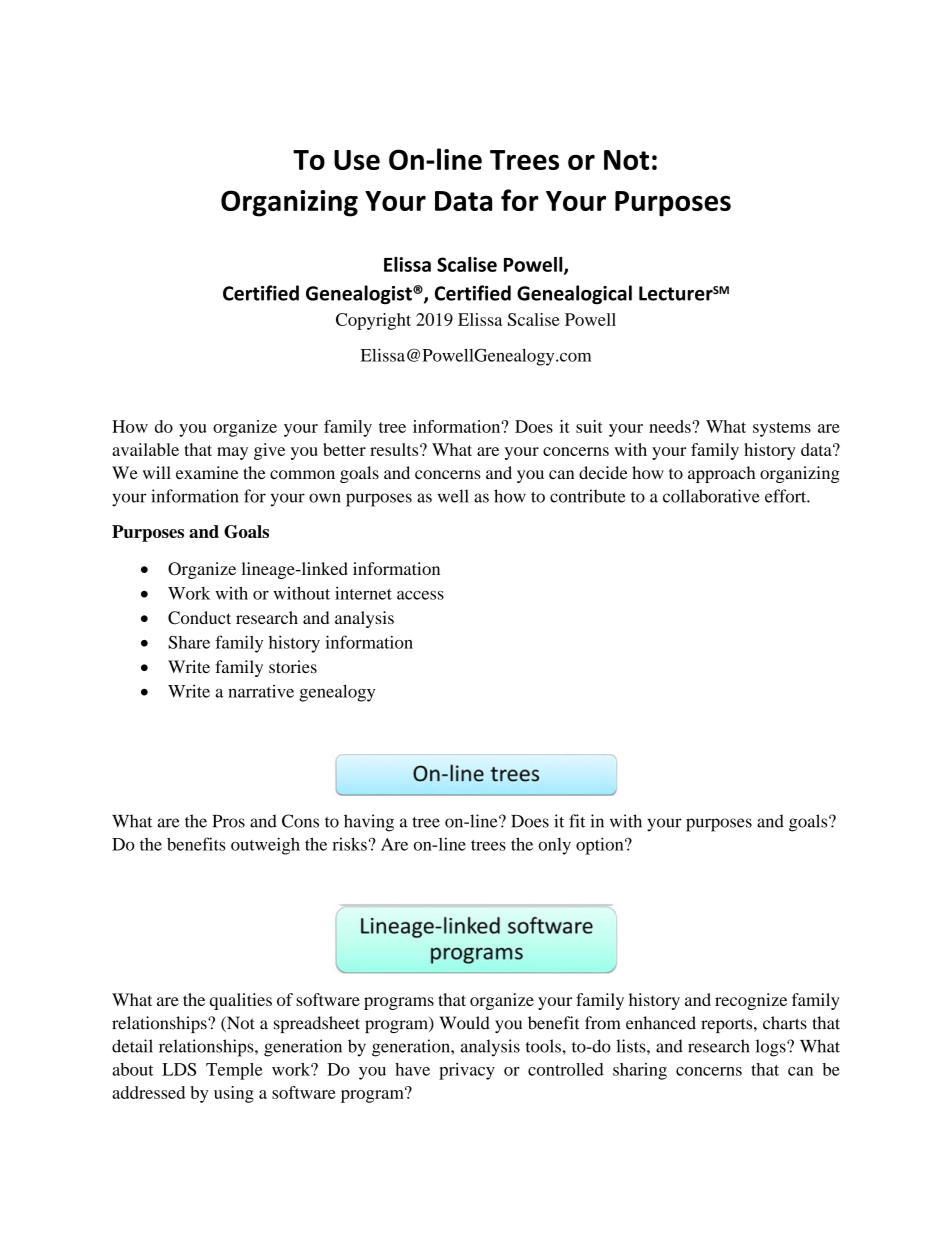 The width and height of the screenshot is (952, 1233). What do you see at coordinates (467, 1071) in the screenshot?
I see `privacy` at bounding box center [467, 1071].
